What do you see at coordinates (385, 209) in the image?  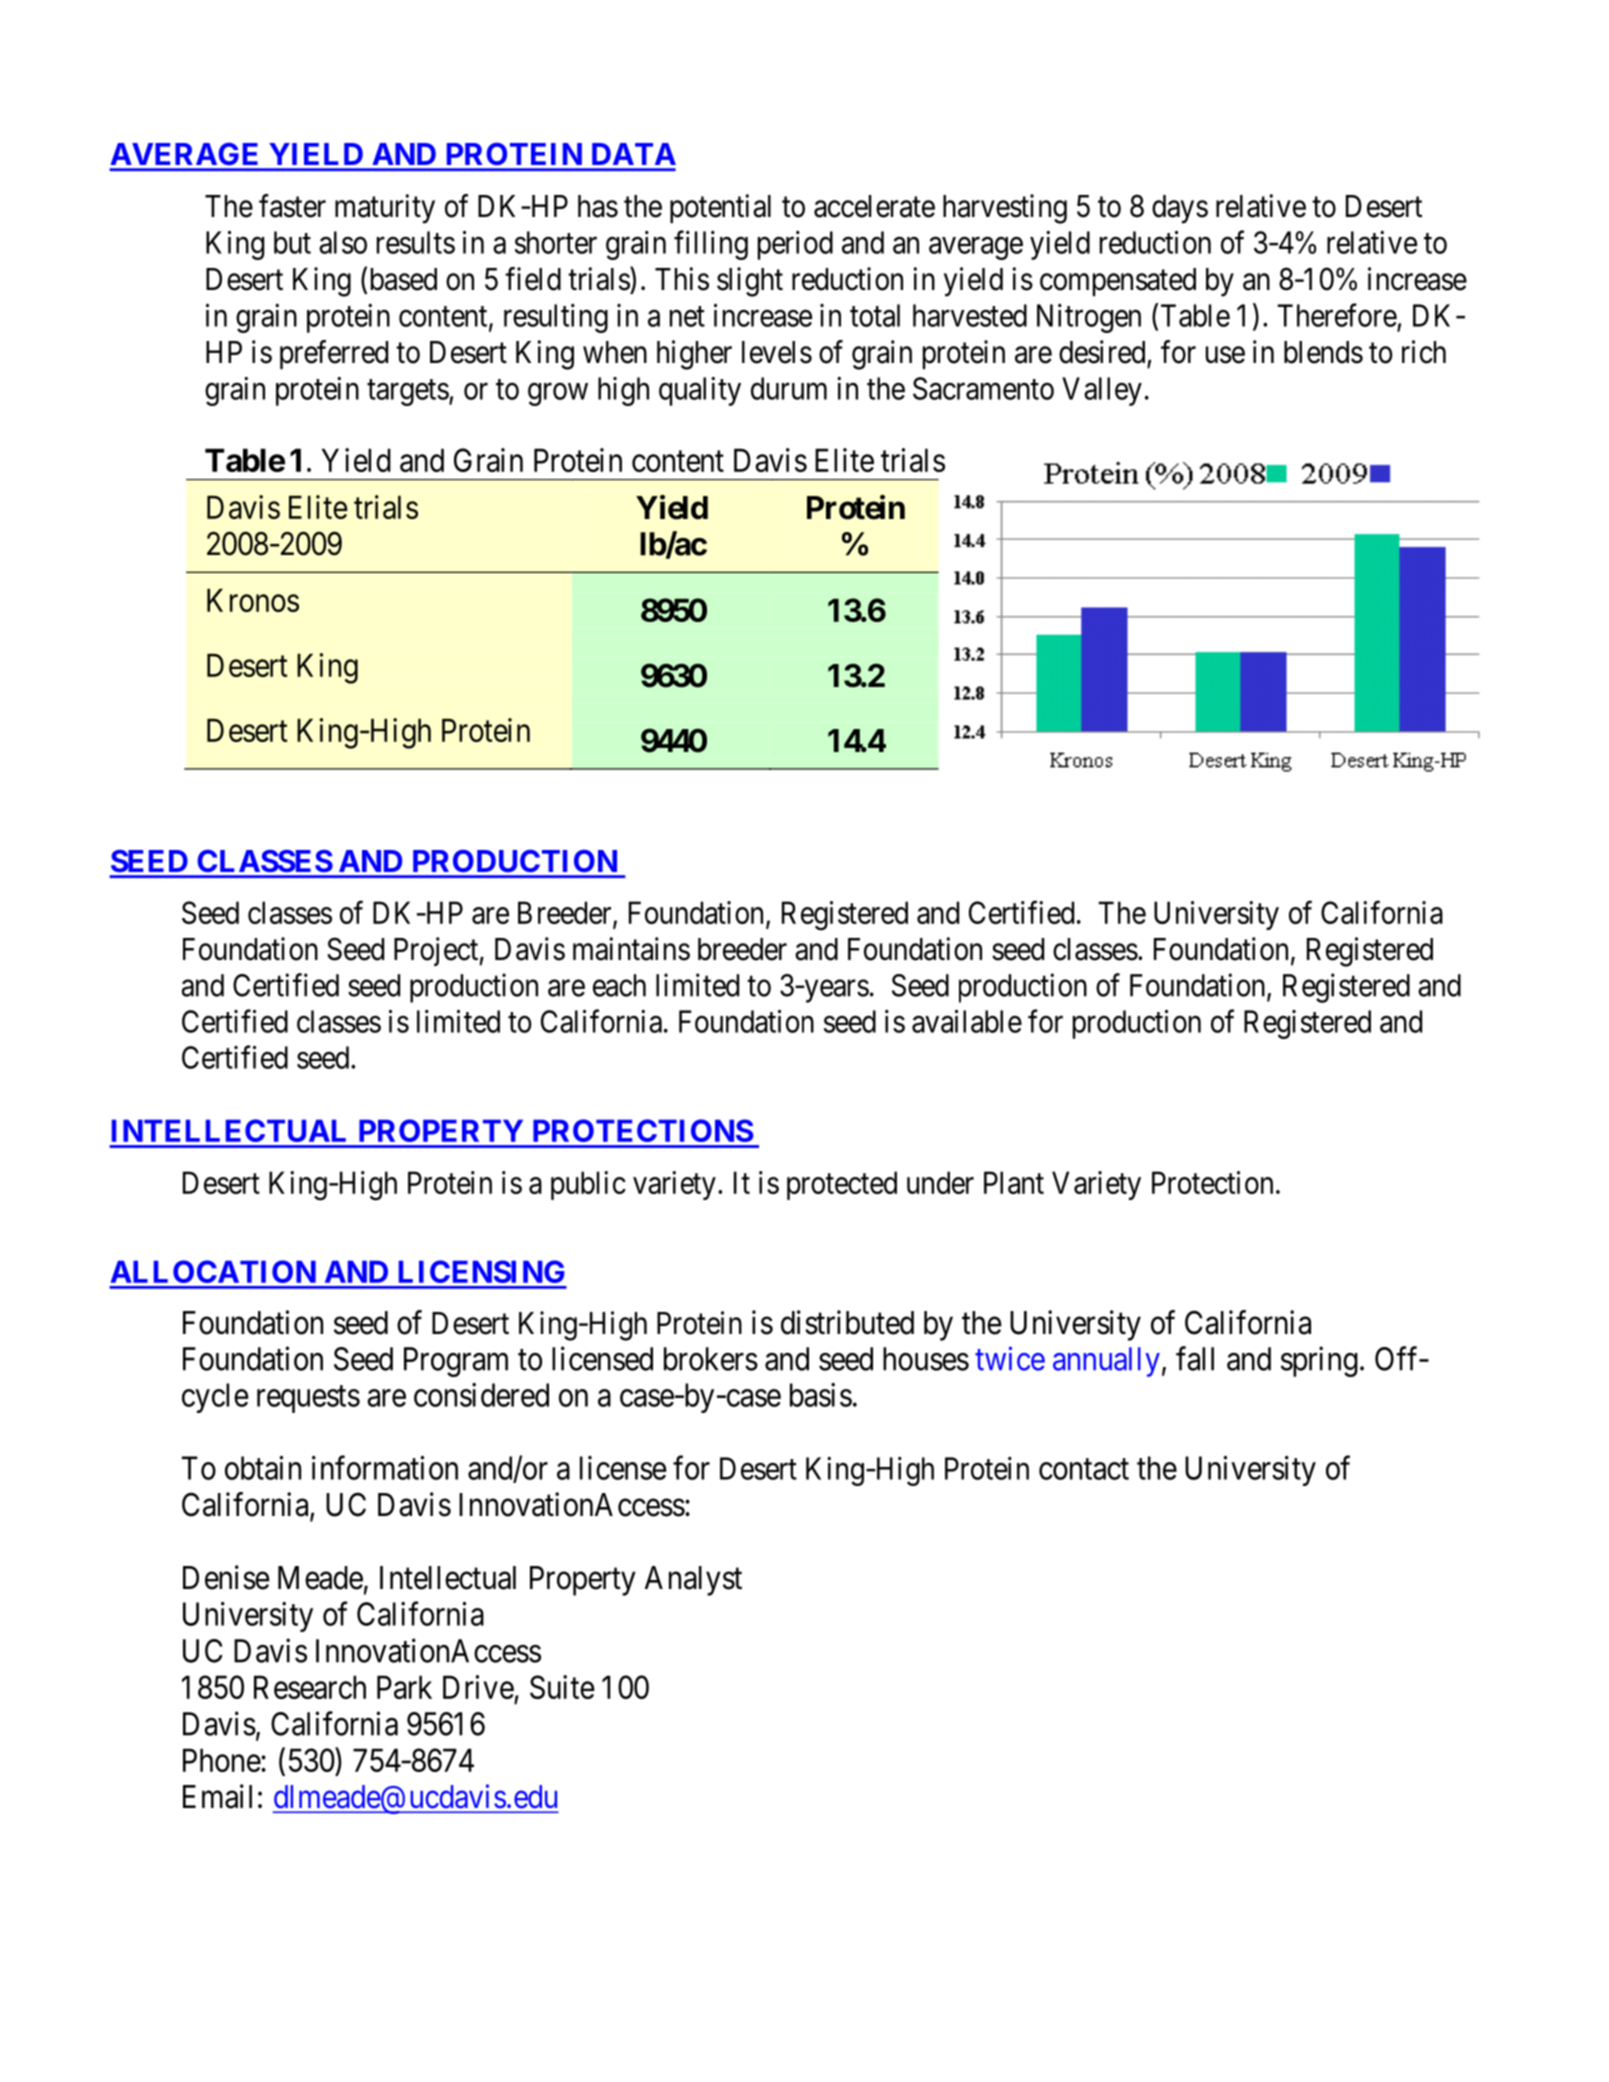 I see `maturity` at bounding box center [385, 209].
